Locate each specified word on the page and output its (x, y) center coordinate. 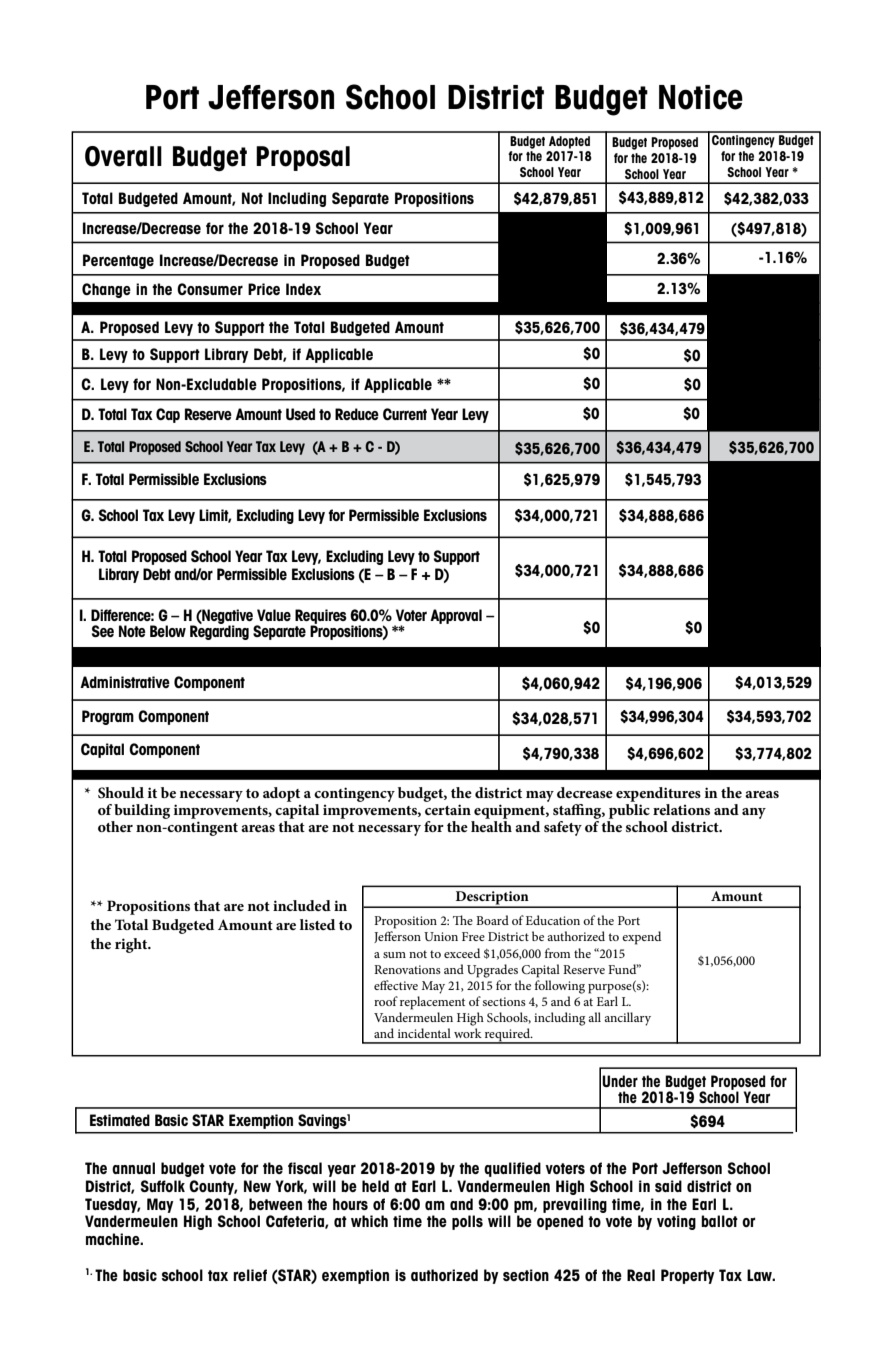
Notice (701, 97)
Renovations (407, 969)
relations (681, 809)
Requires (321, 617)
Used (300, 414)
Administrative (125, 682)
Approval (456, 616)
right (132, 945)
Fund (623, 969)
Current (405, 414)
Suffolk (163, 1186)
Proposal (303, 158)
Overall (123, 156)
